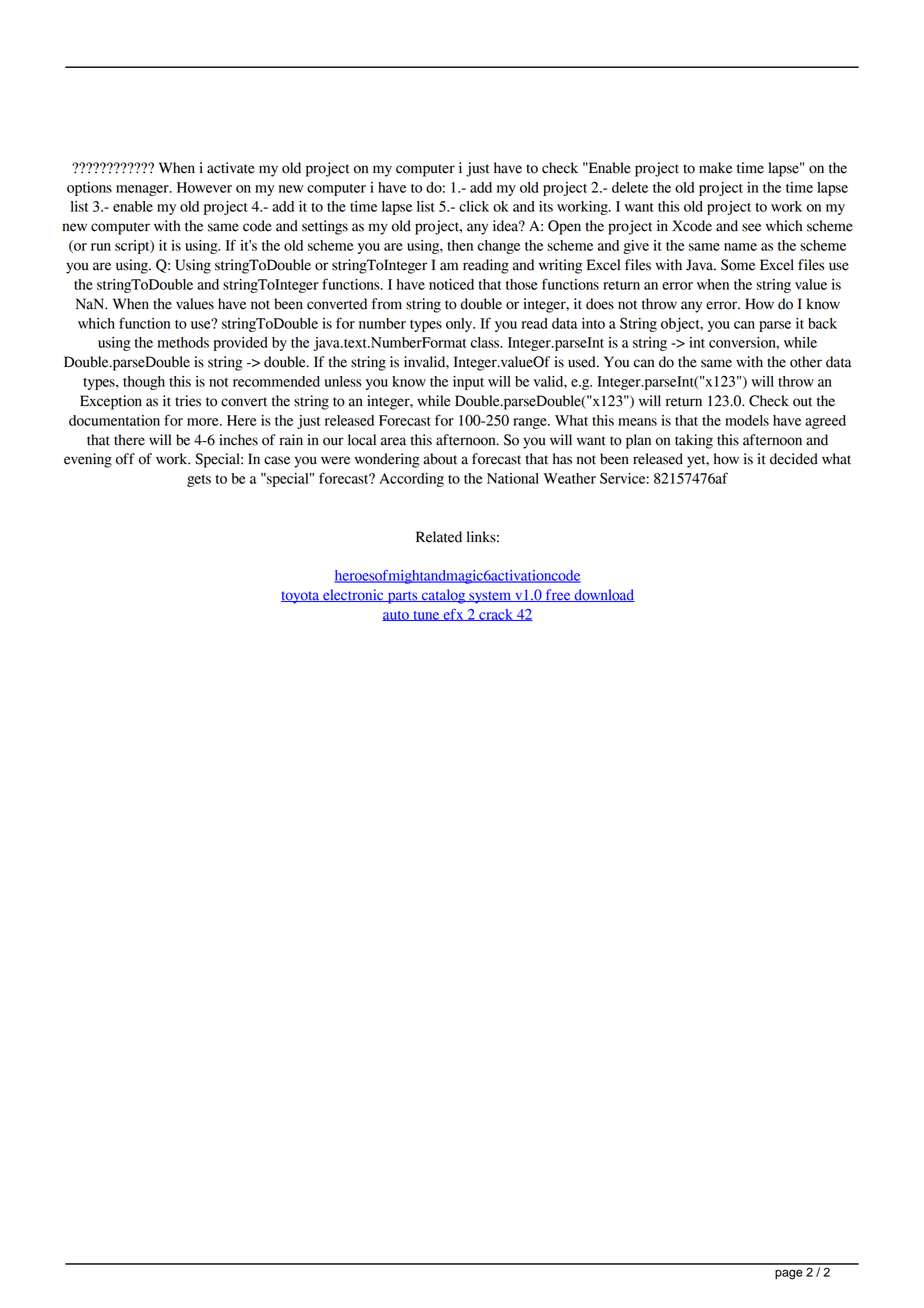 This screenshot has height=1308, width=924. What do you see at coordinates (789, 1274) in the screenshot?
I see `page` at bounding box center [789, 1274].
